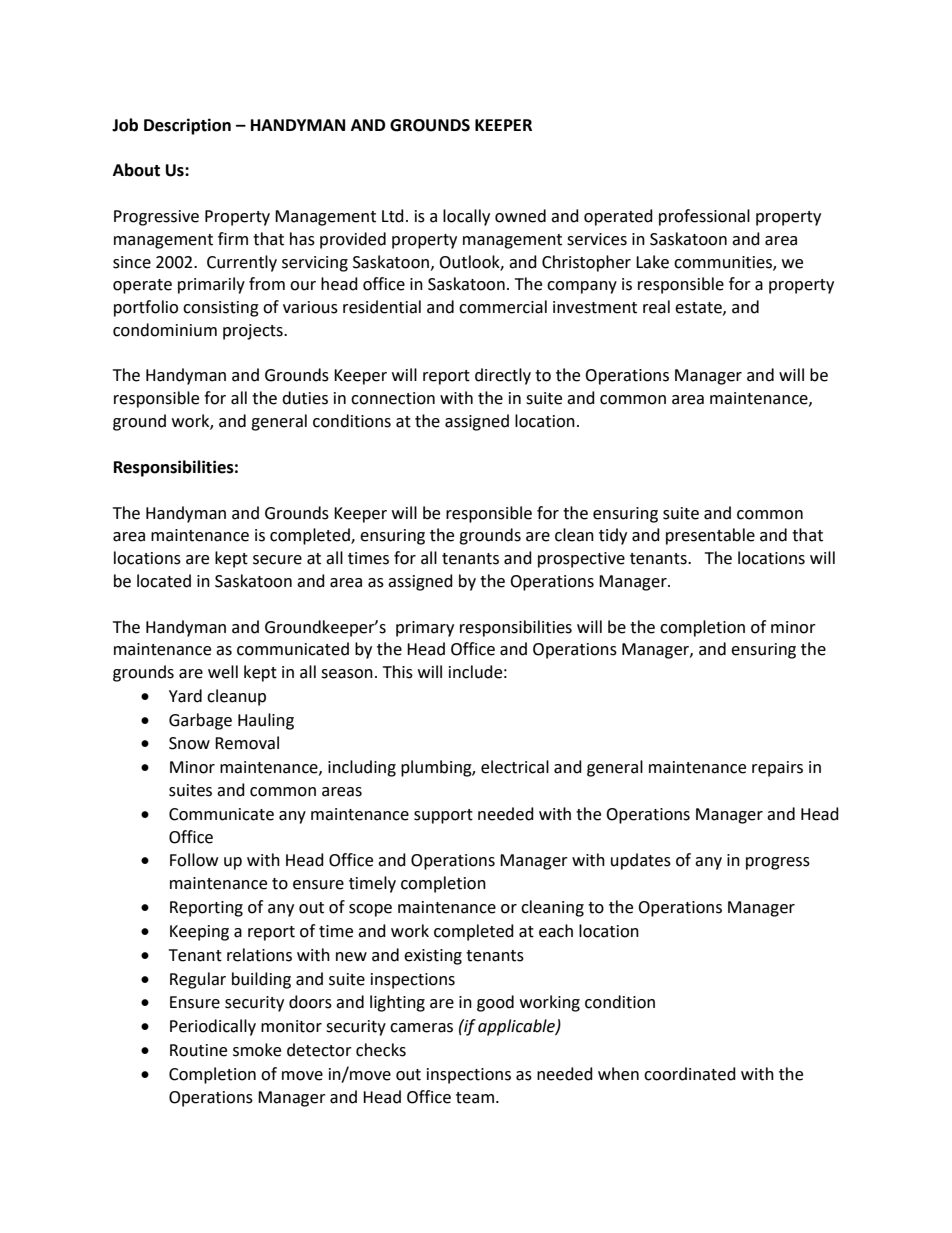 The width and height of the image is (952, 1233). I want to click on primary, so click(425, 629).
